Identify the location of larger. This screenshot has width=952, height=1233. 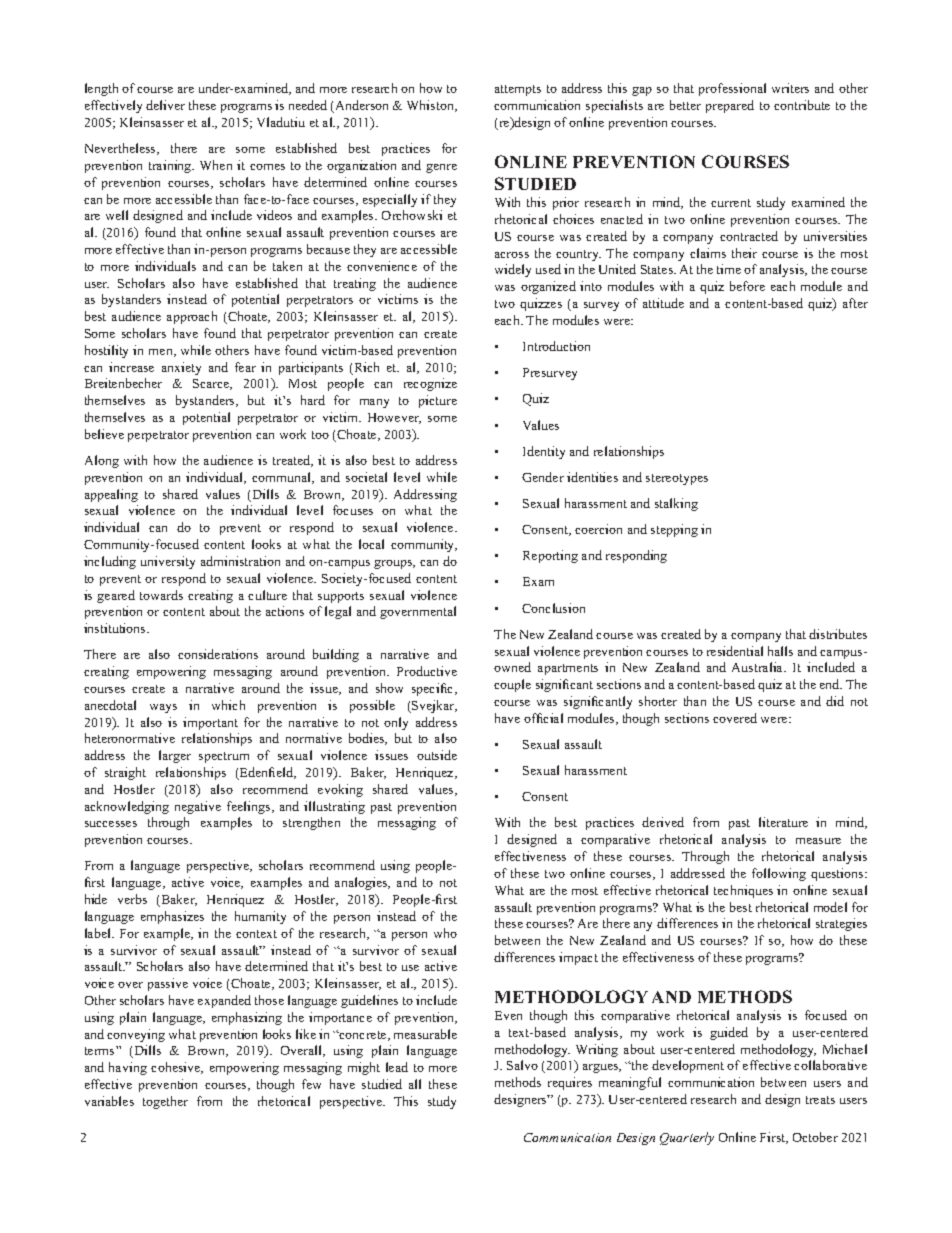
(175, 756).
